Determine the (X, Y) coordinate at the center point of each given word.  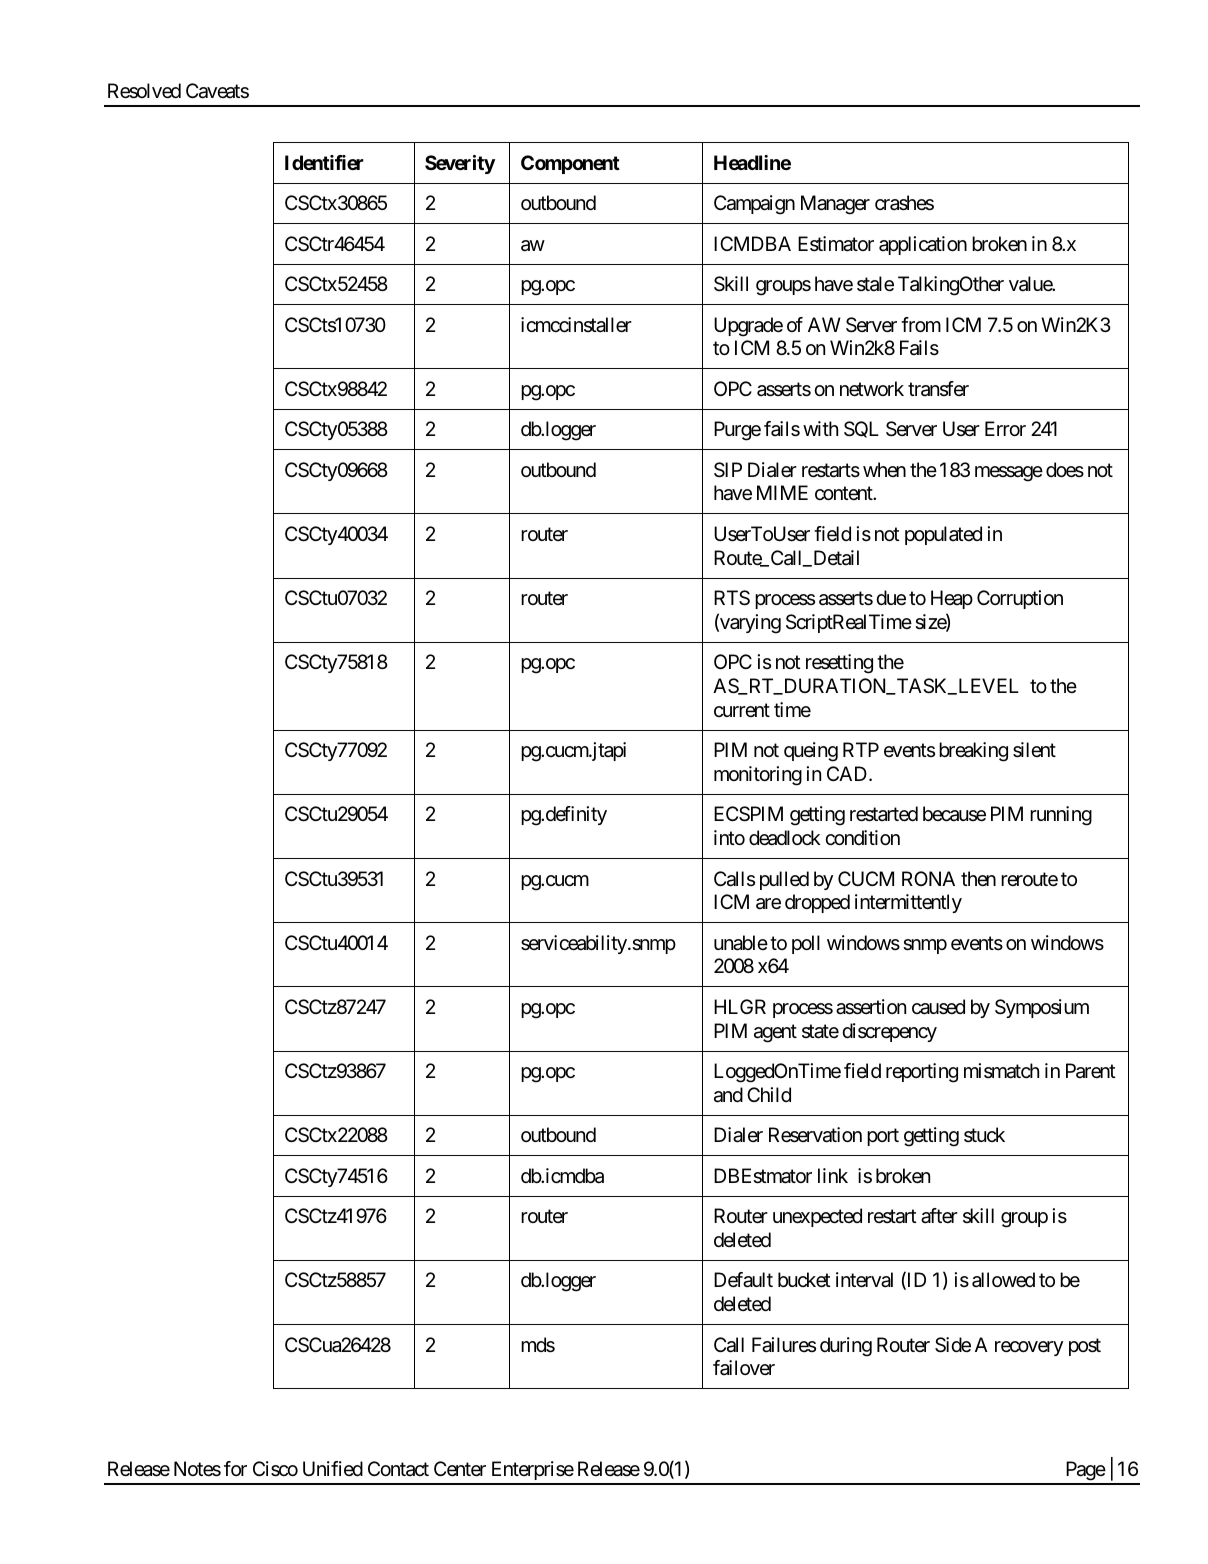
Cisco (275, 1469)
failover (744, 1367)
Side (953, 1345)
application (923, 245)
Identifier (324, 162)
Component (570, 164)
